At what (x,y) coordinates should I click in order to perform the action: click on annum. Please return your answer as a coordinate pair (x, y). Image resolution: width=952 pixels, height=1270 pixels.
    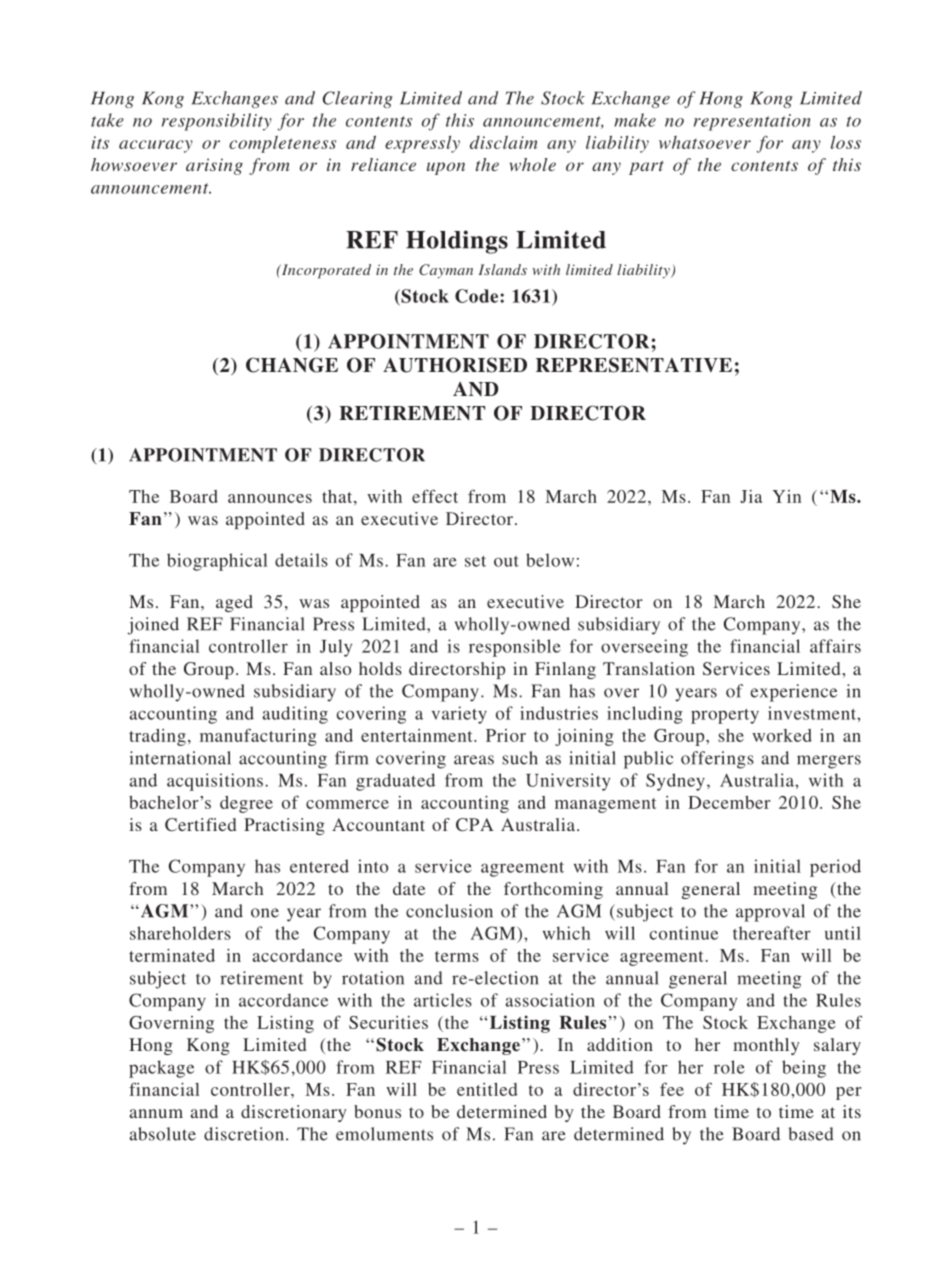
    Looking at the image, I should click on (156, 1113).
